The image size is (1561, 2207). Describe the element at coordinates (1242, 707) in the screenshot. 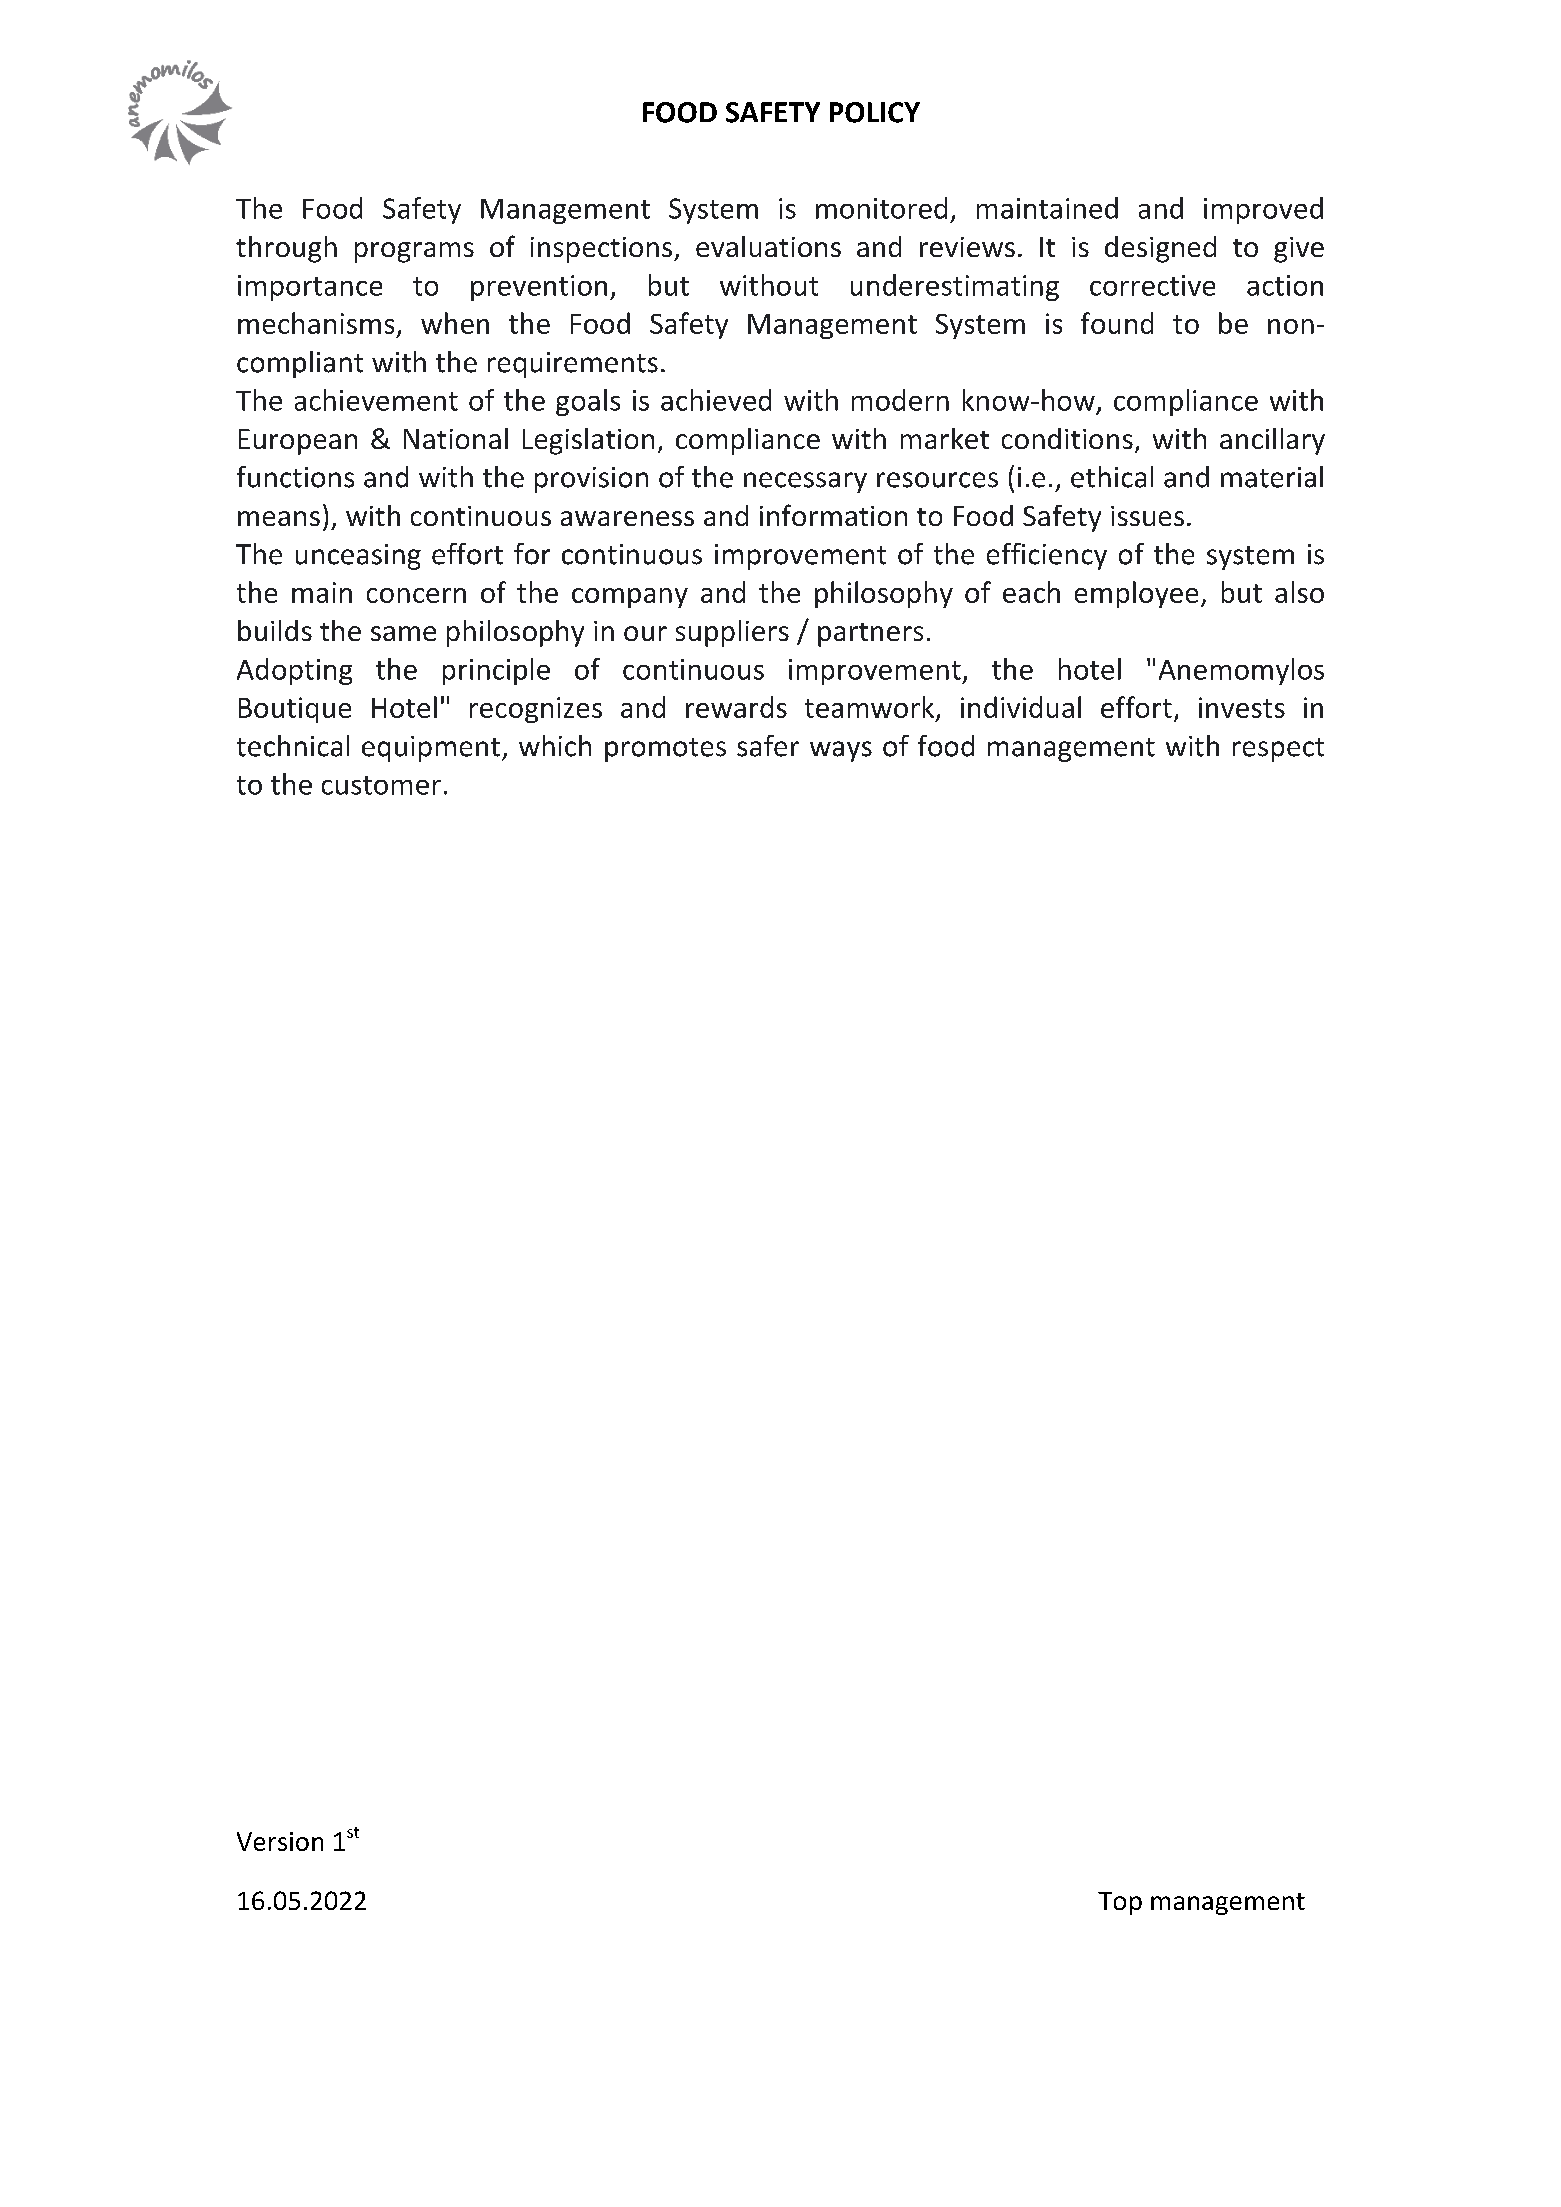

I see `invests` at that location.
